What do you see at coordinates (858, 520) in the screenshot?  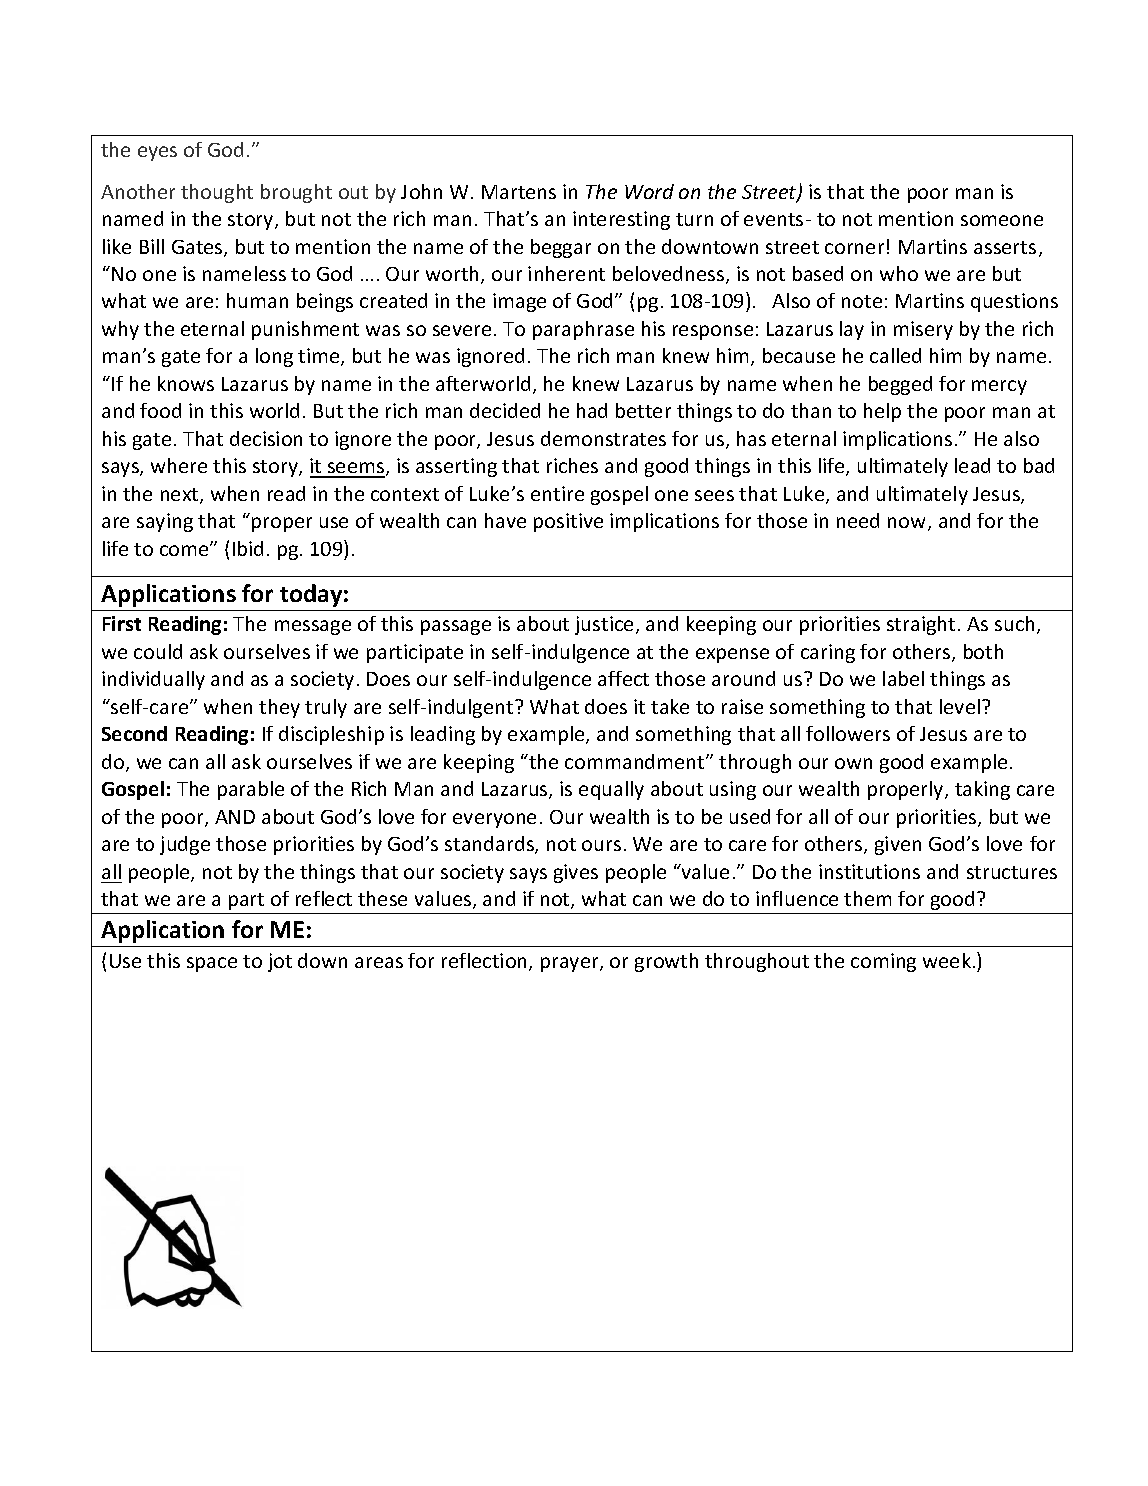 I see `need` at bounding box center [858, 520].
